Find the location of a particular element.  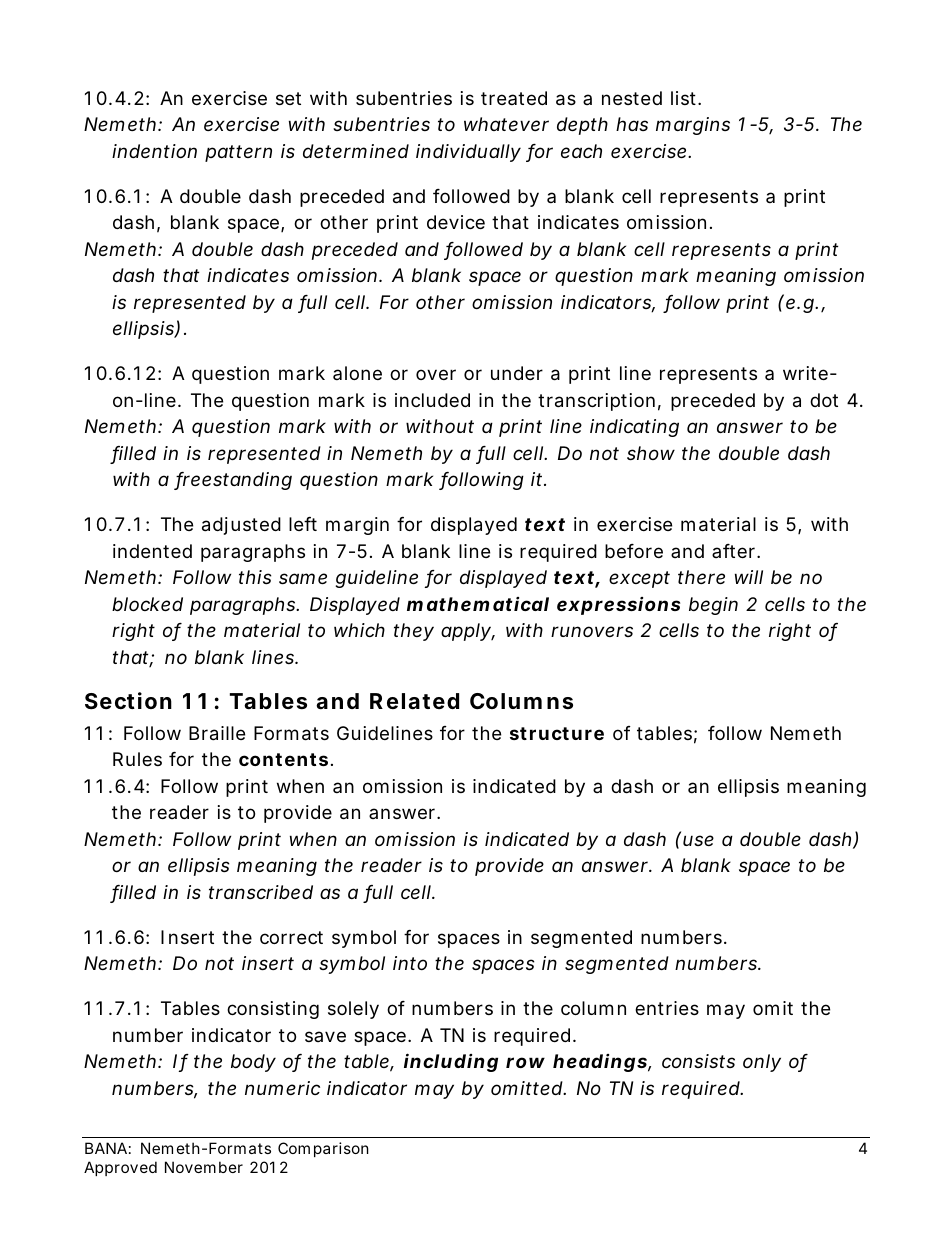

November is located at coordinates (204, 1167).
